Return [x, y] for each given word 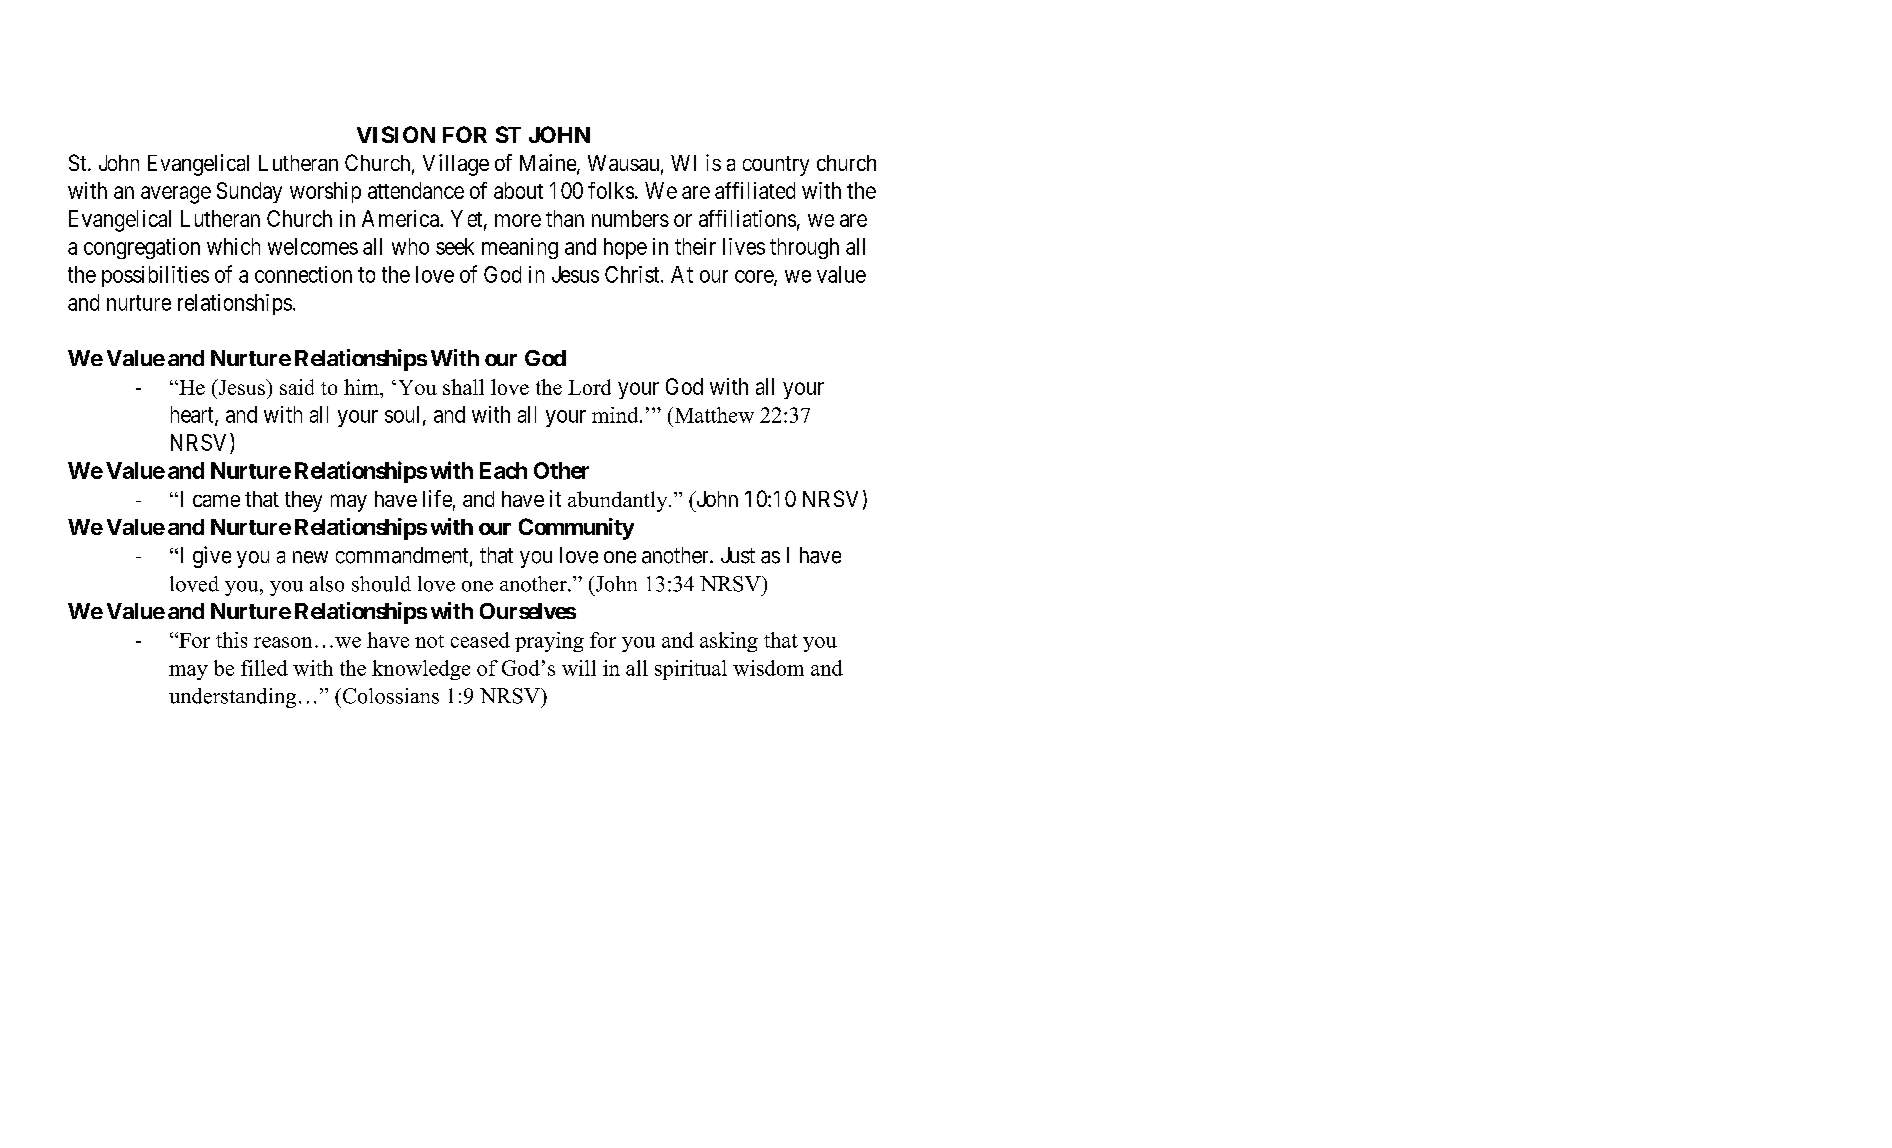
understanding [232, 698]
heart [193, 415]
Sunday [249, 192]
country [776, 166]
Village [456, 165]
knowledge [421, 670]
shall [463, 387]
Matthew [713, 415]
